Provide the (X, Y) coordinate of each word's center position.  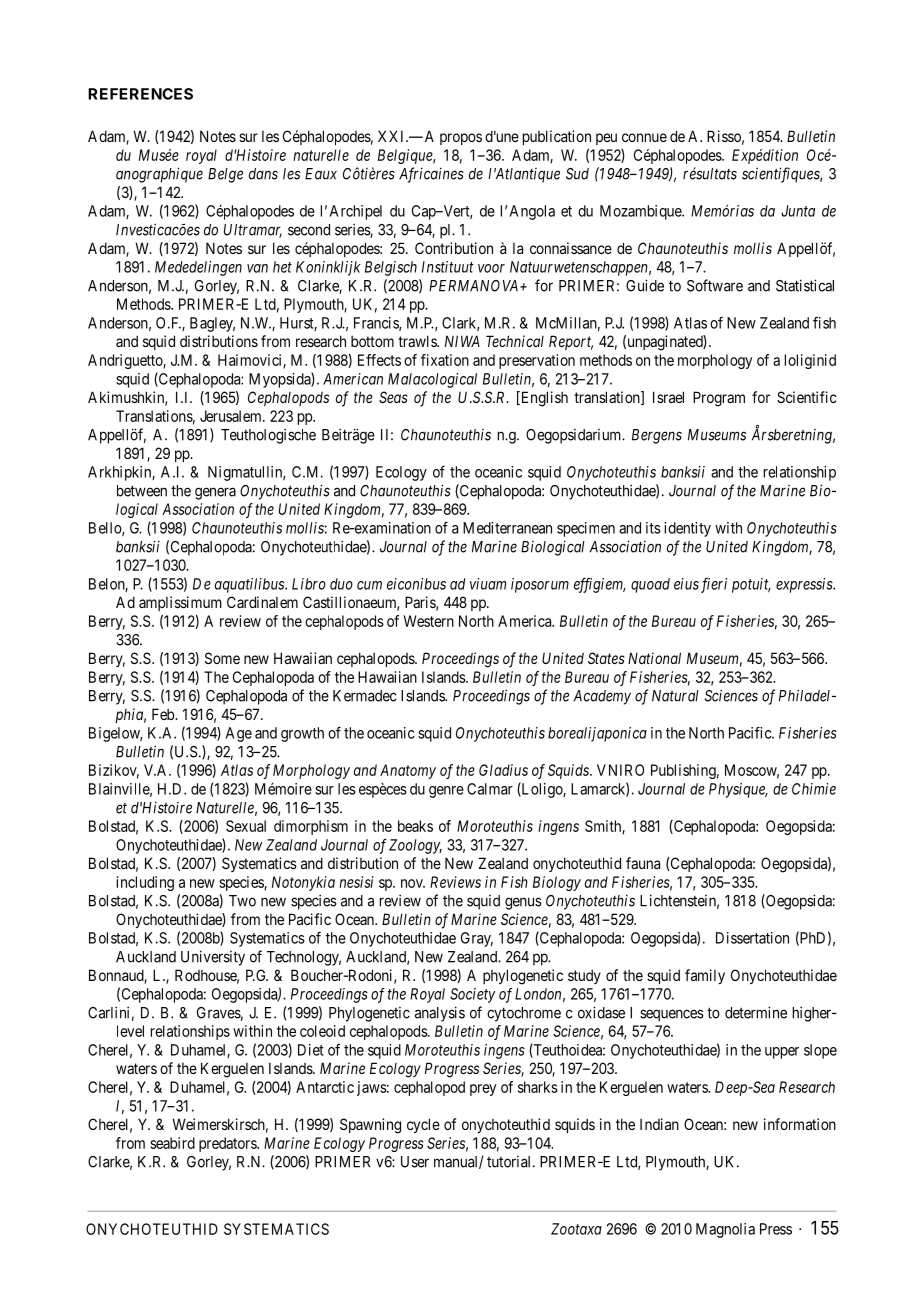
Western (429, 621)
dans (263, 174)
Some (222, 658)
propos (461, 139)
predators (228, 1144)
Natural (675, 696)
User (415, 1162)
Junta (798, 211)
